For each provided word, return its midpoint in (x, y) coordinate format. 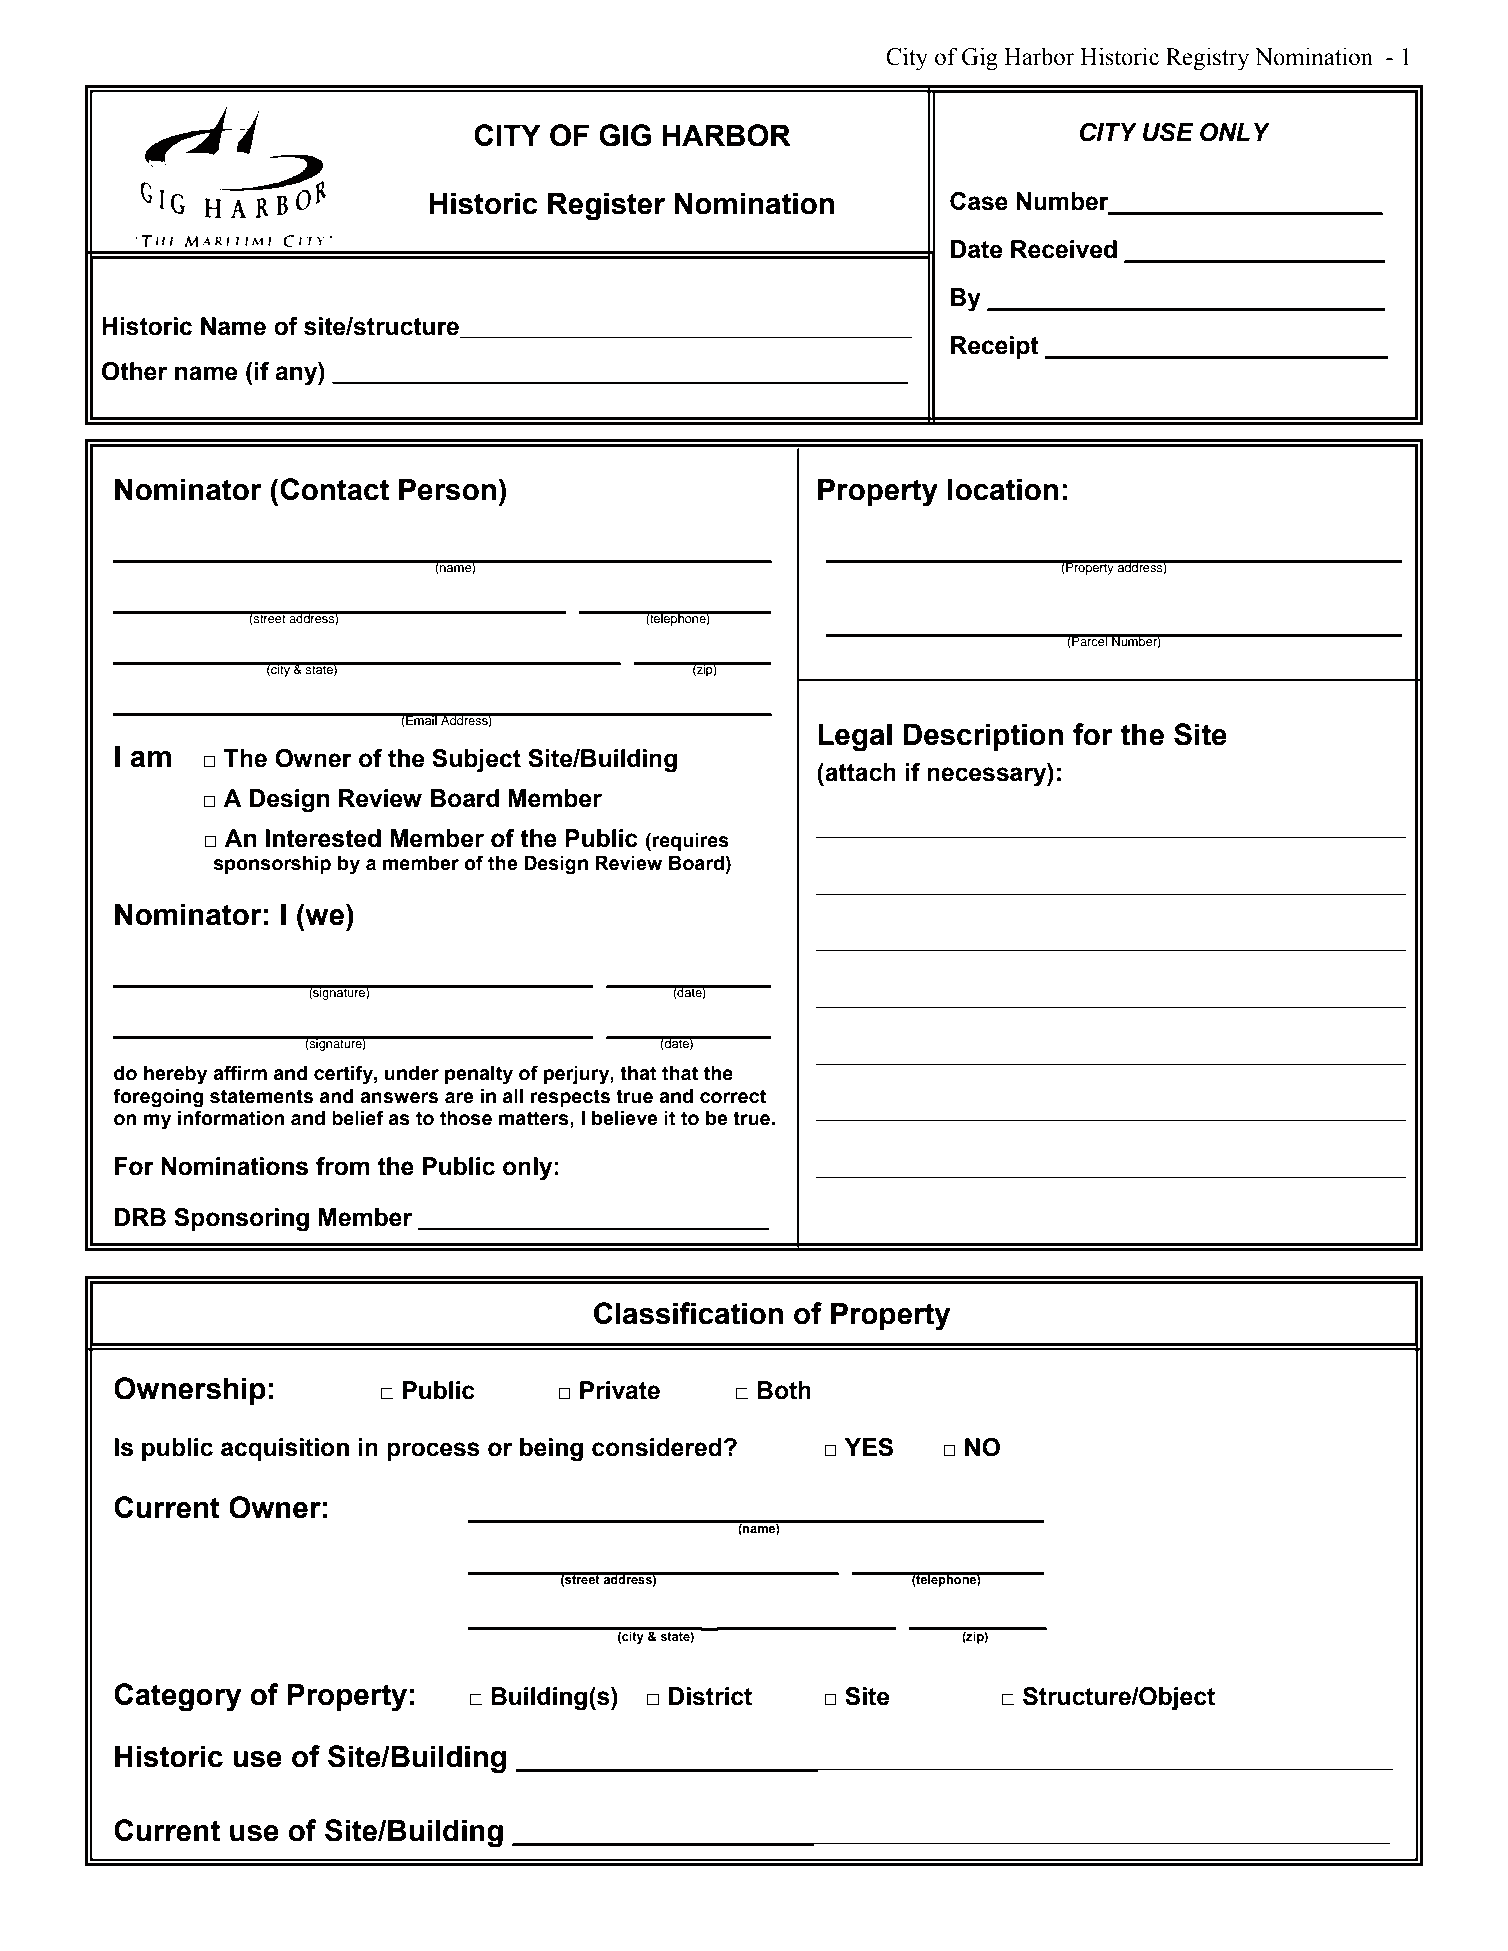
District (710, 1696)
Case (979, 201)
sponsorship (272, 865)
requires (691, 842)
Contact (334, 489)
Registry (1207, 59)
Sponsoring (241, 1220)
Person (447, 489)
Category (177, 1697)
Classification (688, 1313)
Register (606, 206)
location (1003, 489)
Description (983, 737)
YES (869, 1447)
